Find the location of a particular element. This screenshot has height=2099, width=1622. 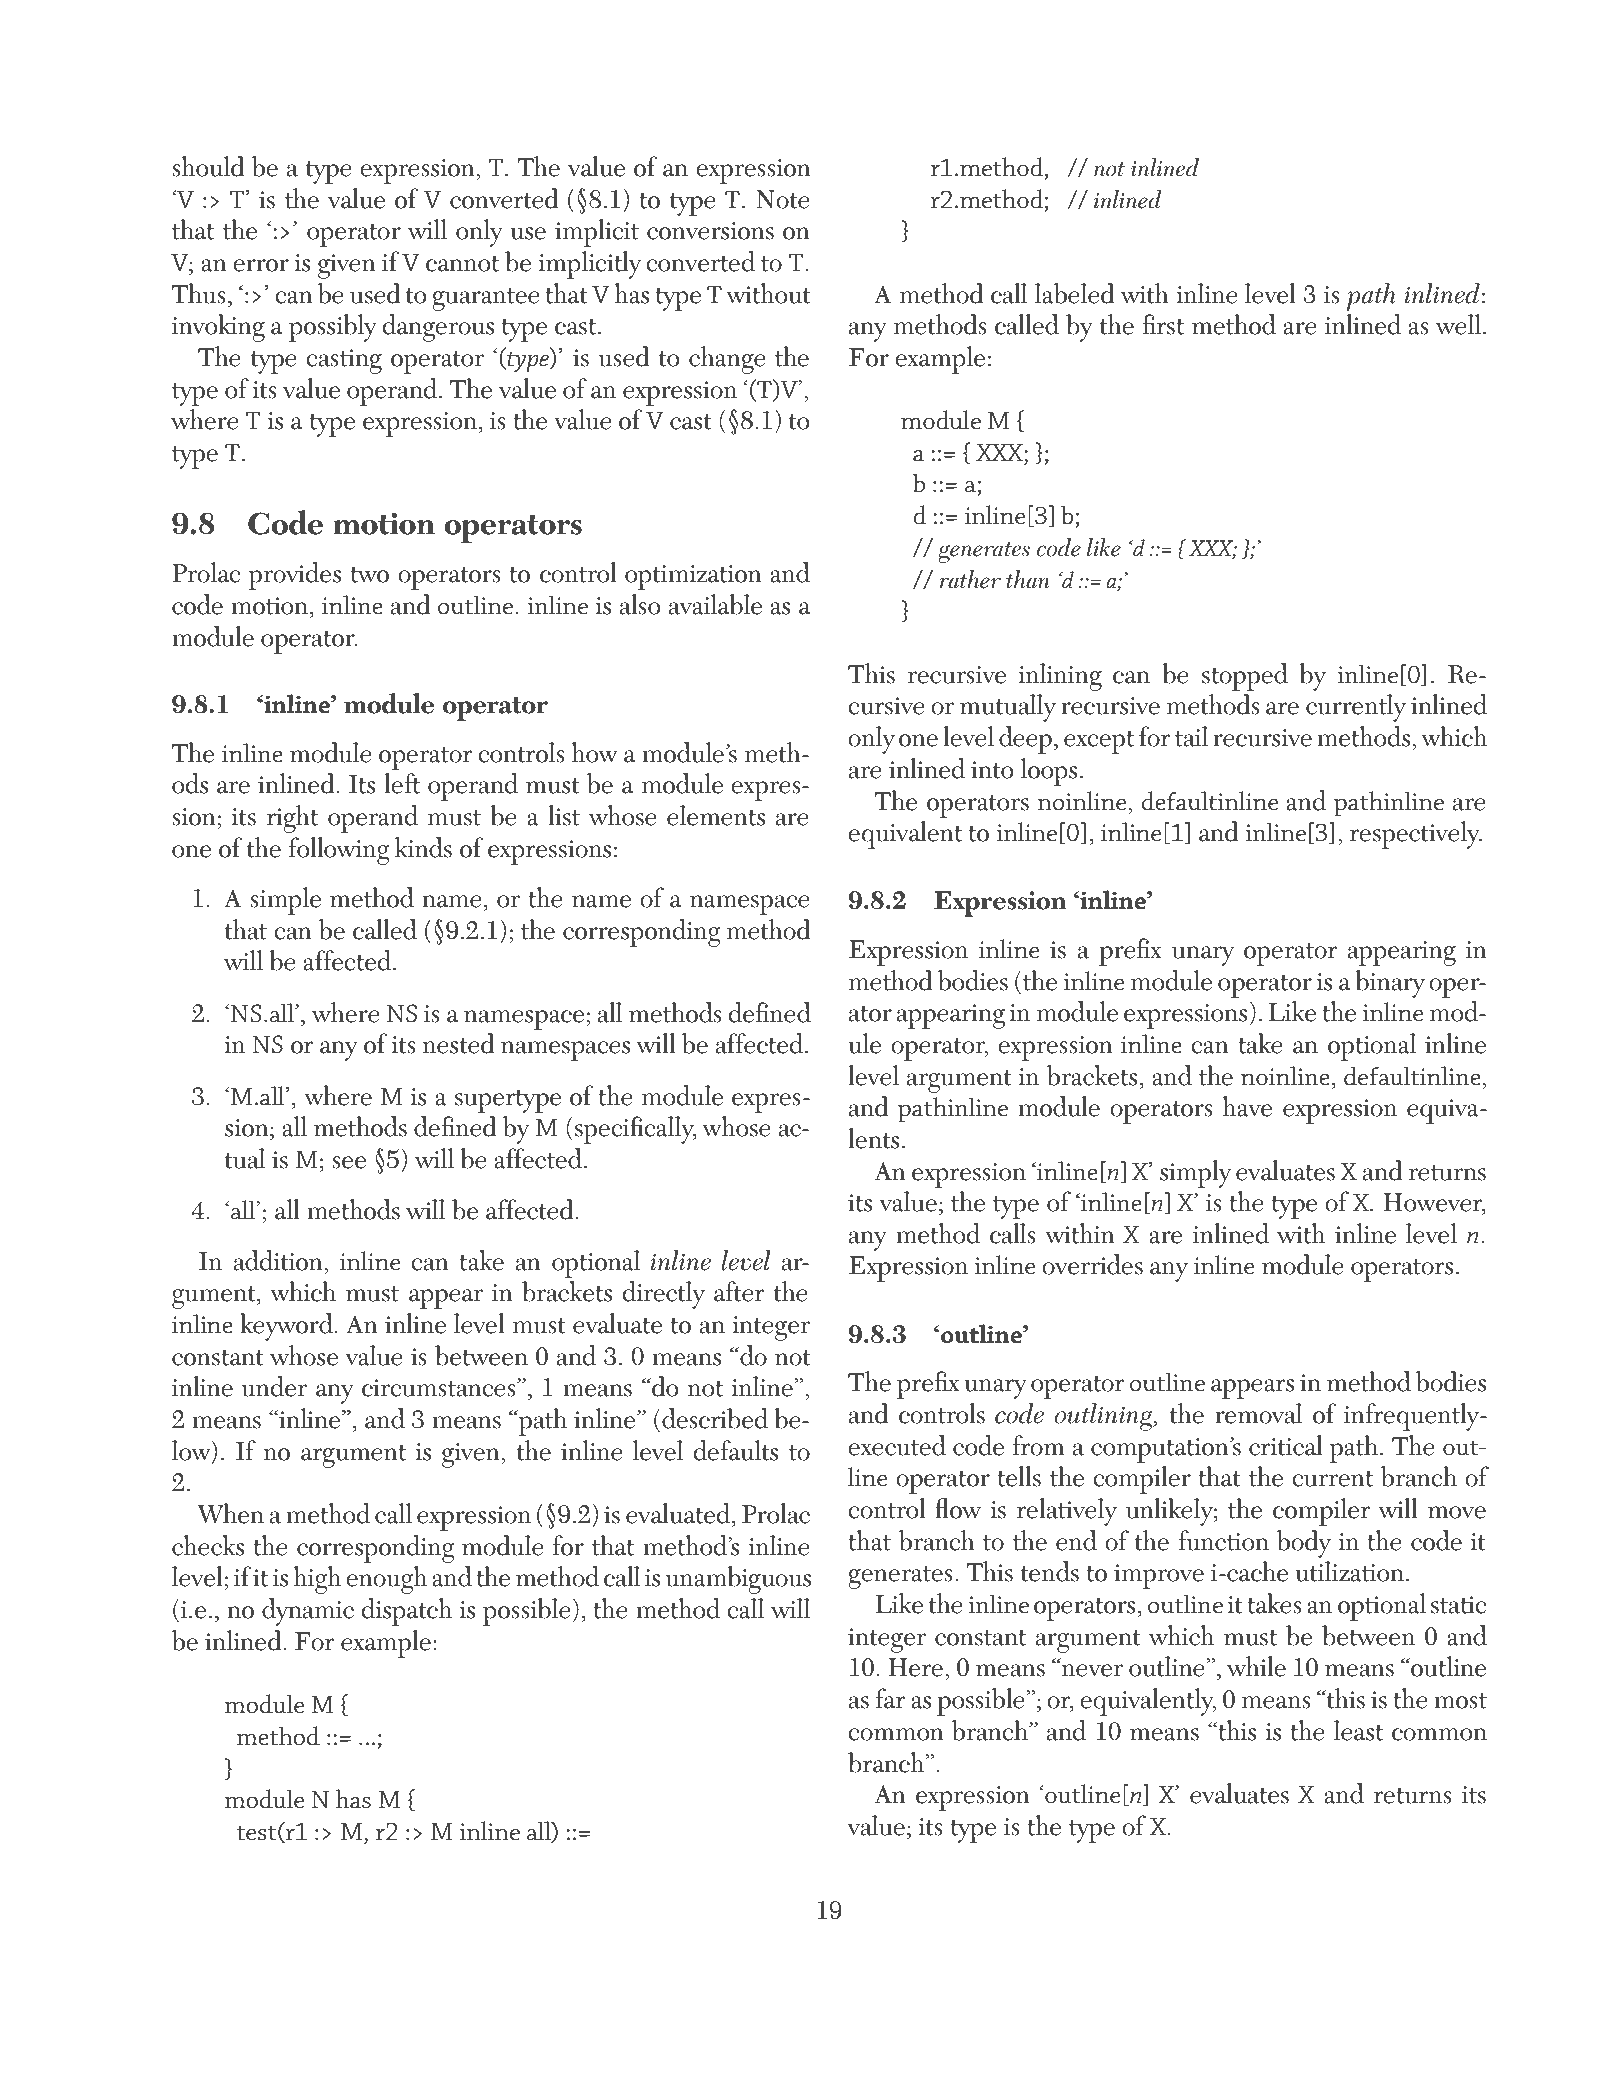

error is located at coordinates (261, 265).
